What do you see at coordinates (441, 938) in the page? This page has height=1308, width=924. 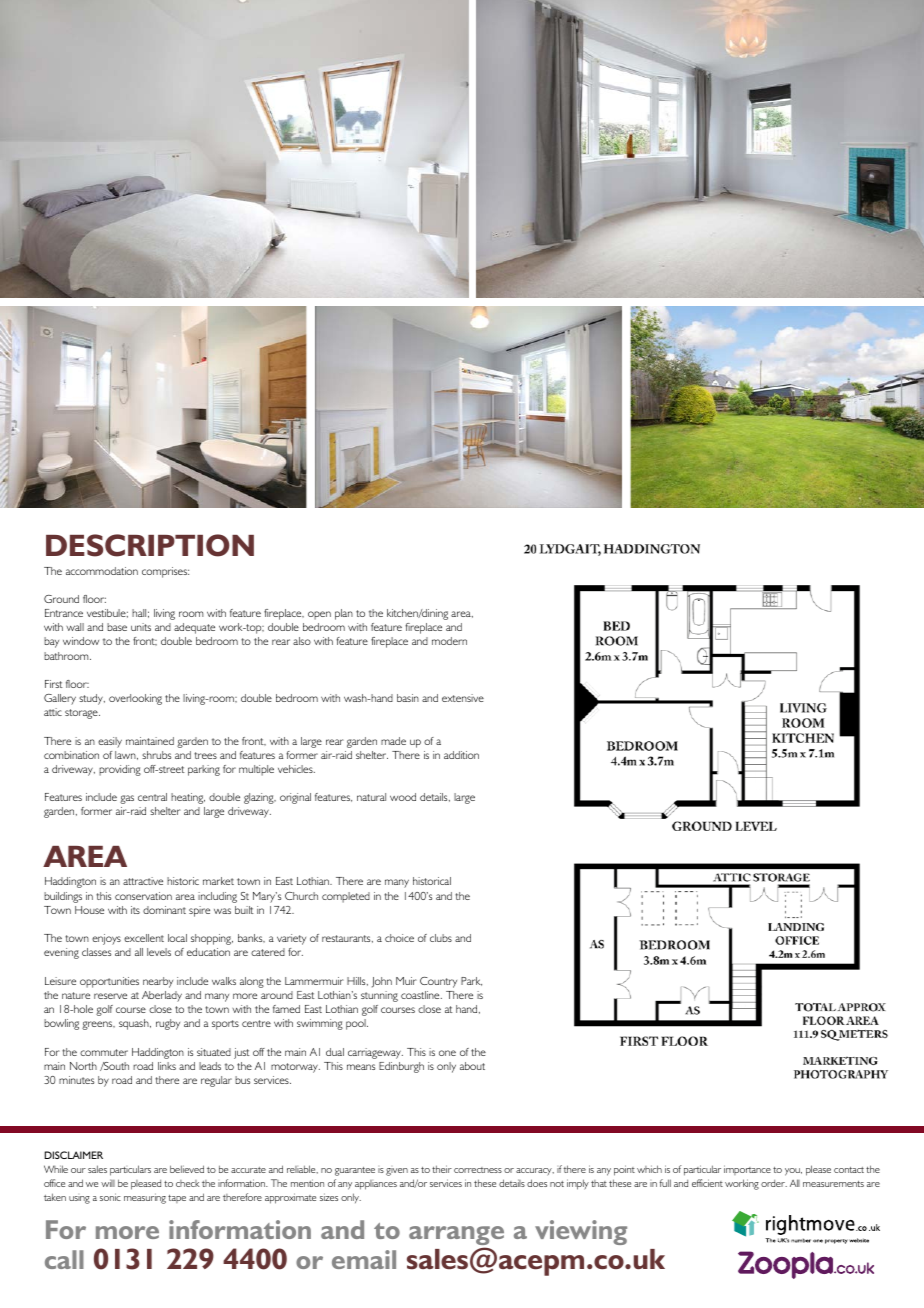 I see `clubs` at bounding box center [441, 938].
